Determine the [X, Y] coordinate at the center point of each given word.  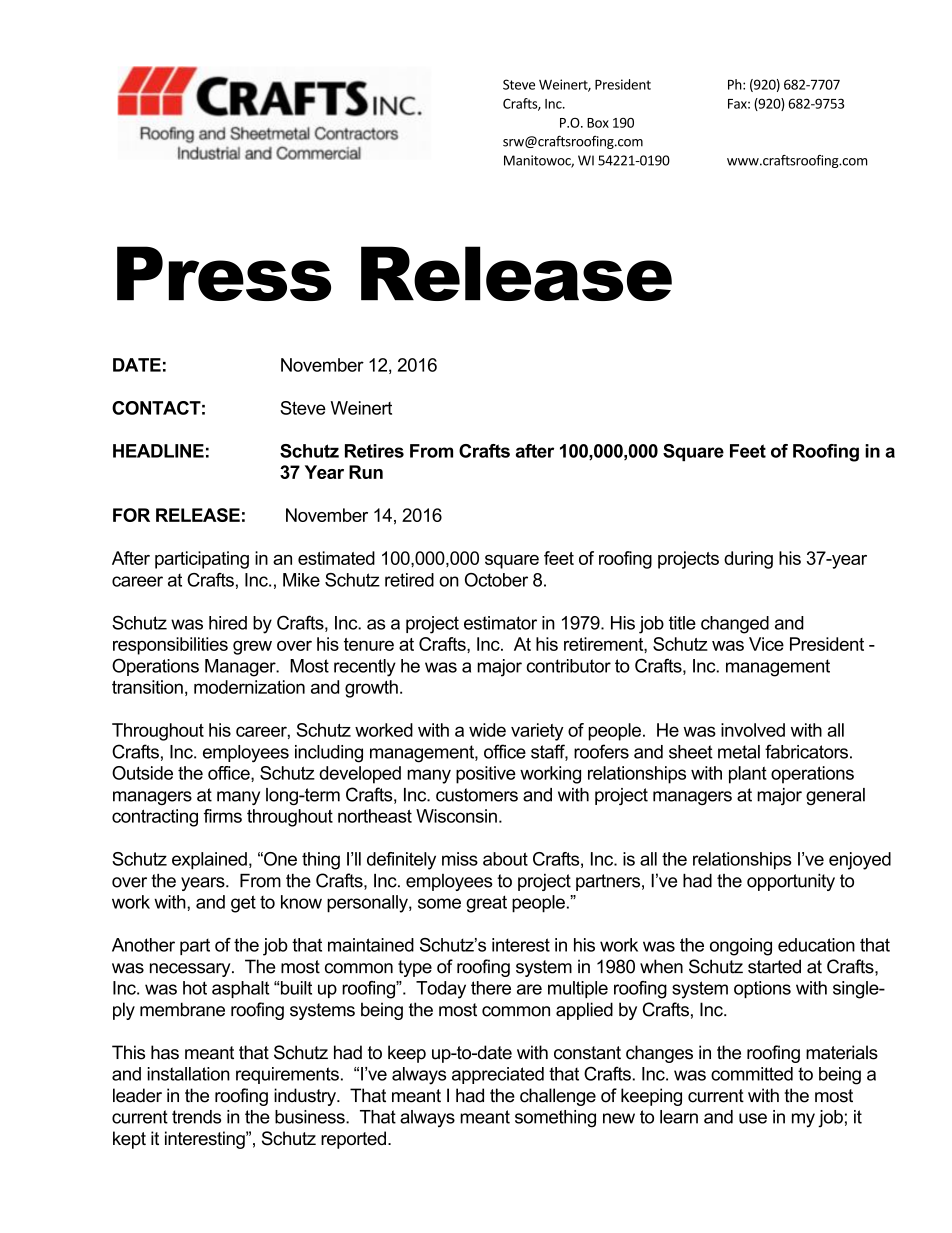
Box [598, 123]
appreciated [498, 1075]
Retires [374, 451]
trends [196, 1117]
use [753, 1118]
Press [224, 273]
